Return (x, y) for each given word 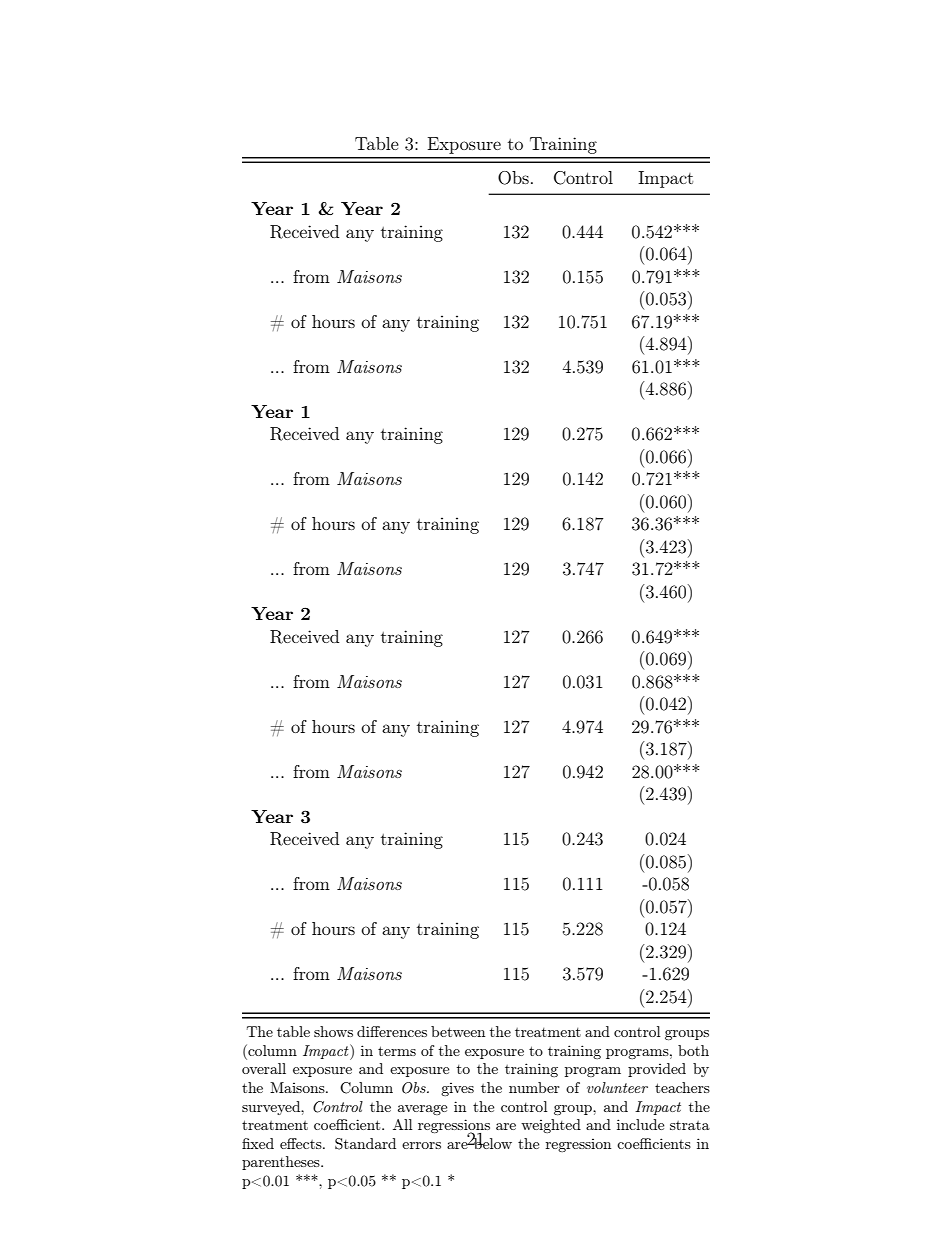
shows (333, 1031)
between (458, 1031)
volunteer (617, 1087)
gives (457, 1089)
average (422, 1110)
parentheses (282, 1163)
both (693, 1050)
